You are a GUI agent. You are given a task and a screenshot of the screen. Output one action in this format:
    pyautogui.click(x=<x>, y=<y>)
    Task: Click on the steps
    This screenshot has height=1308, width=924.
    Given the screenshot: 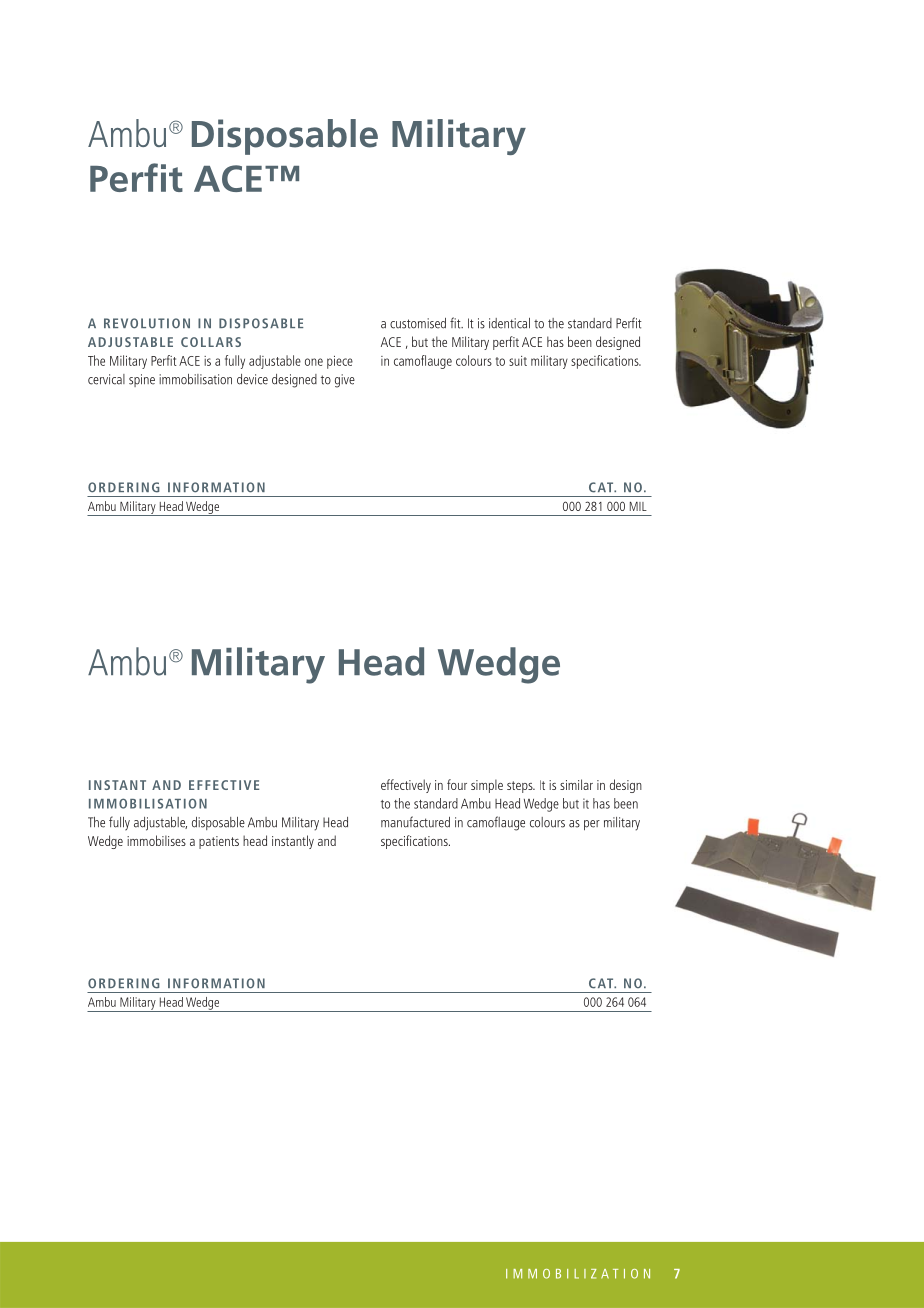 What is the action you would take?
    pyautogui.click(x=521, y=787)
